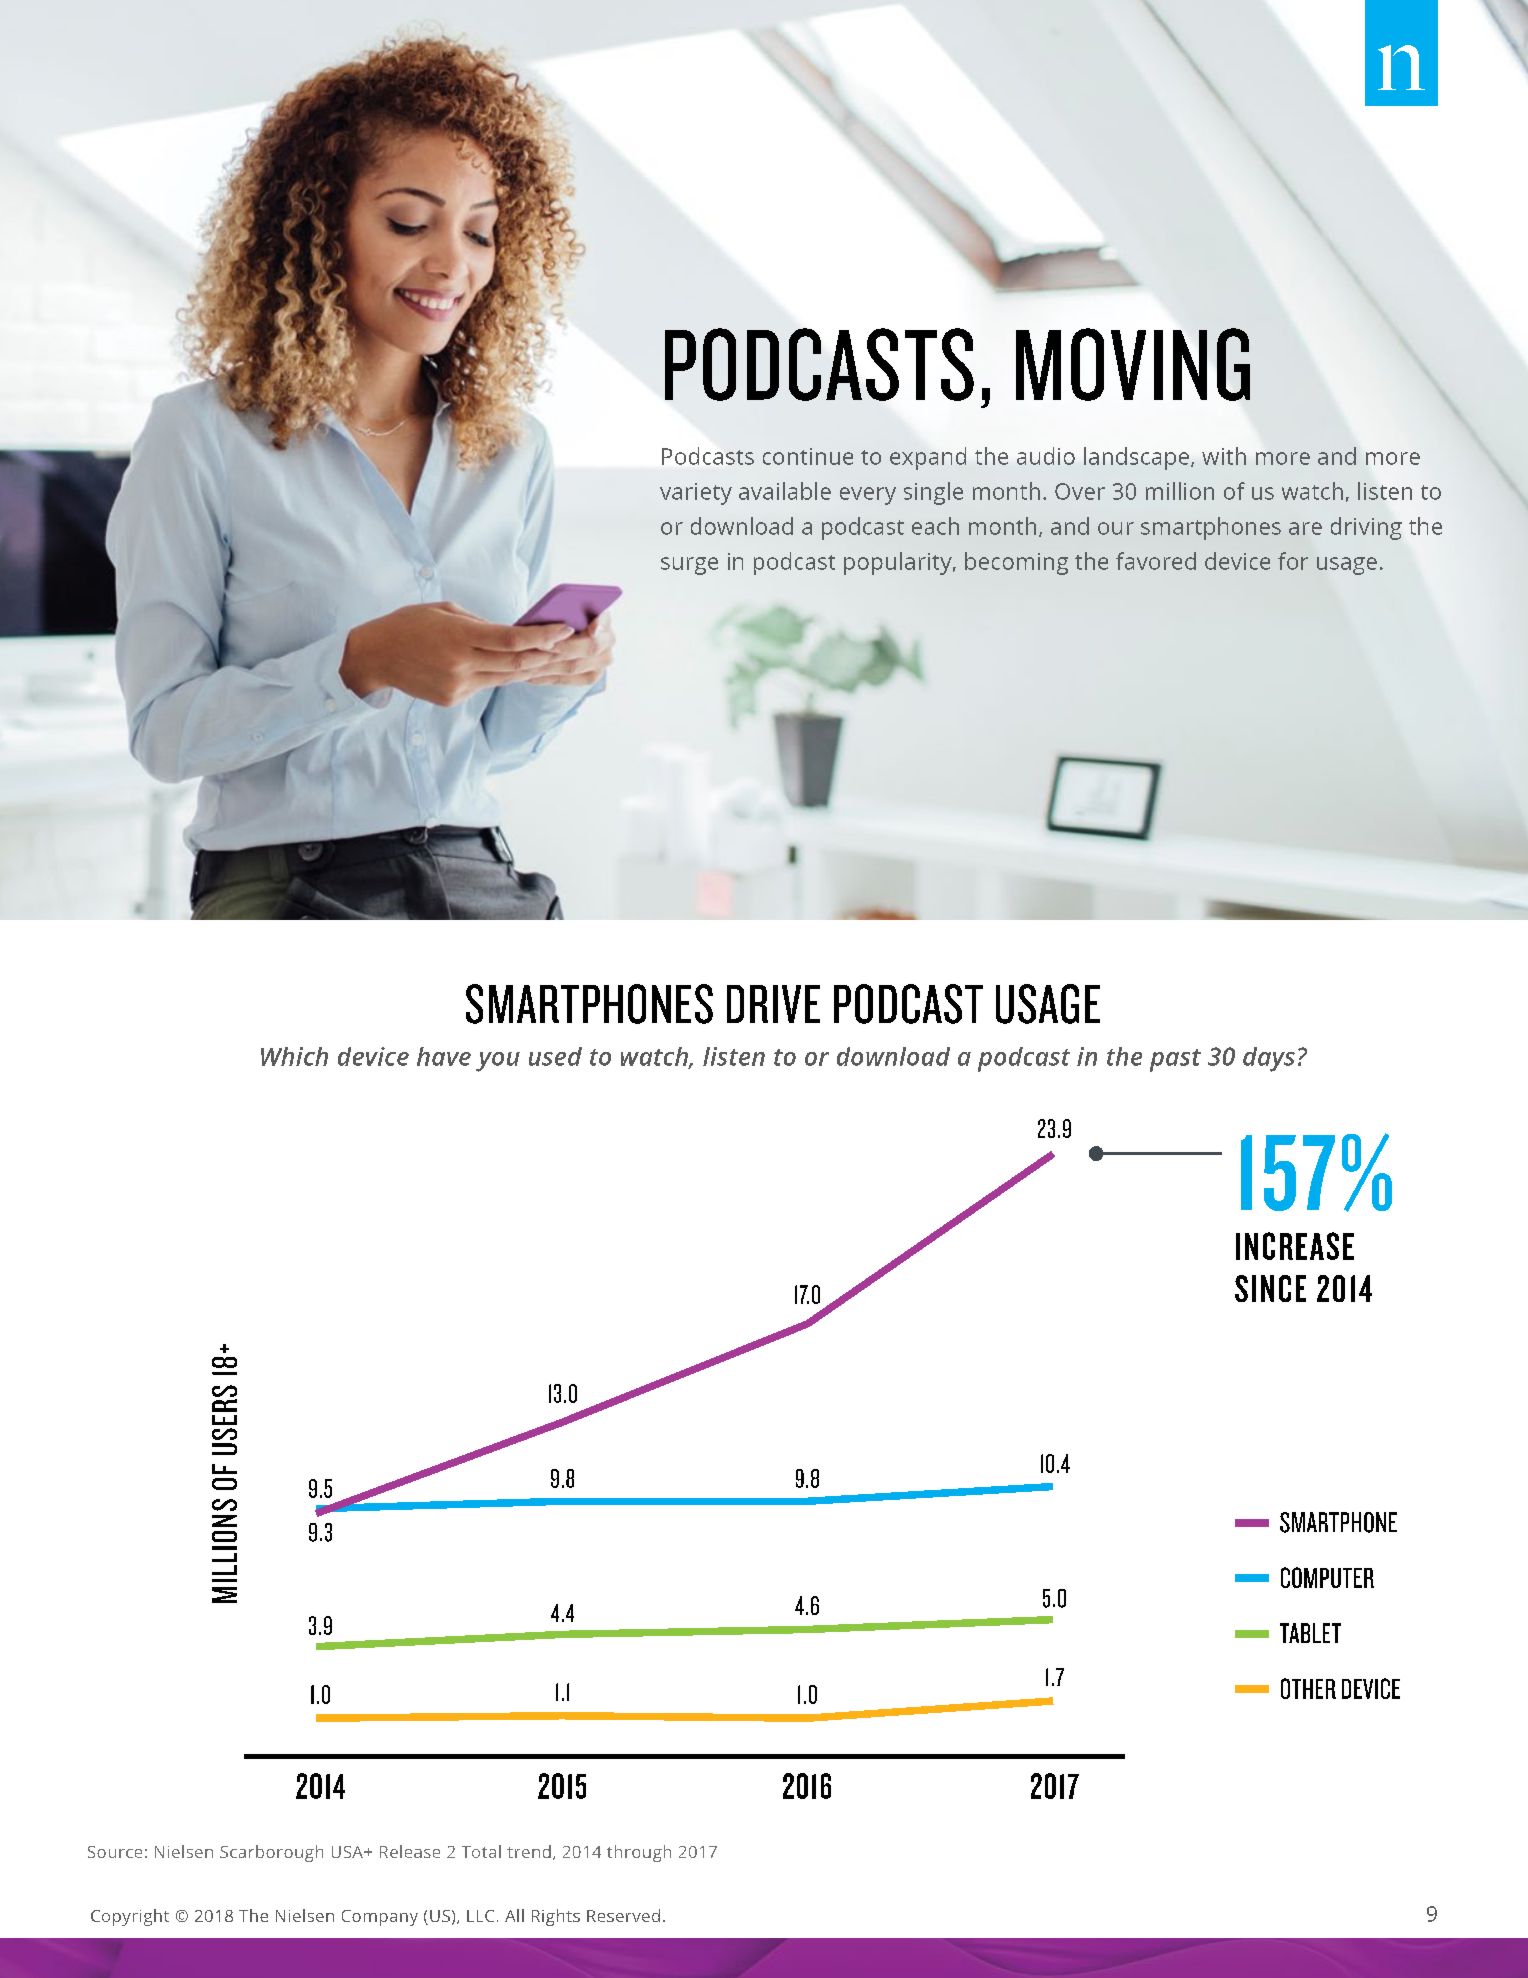  I want to click on Which, so click(294, 1056).
